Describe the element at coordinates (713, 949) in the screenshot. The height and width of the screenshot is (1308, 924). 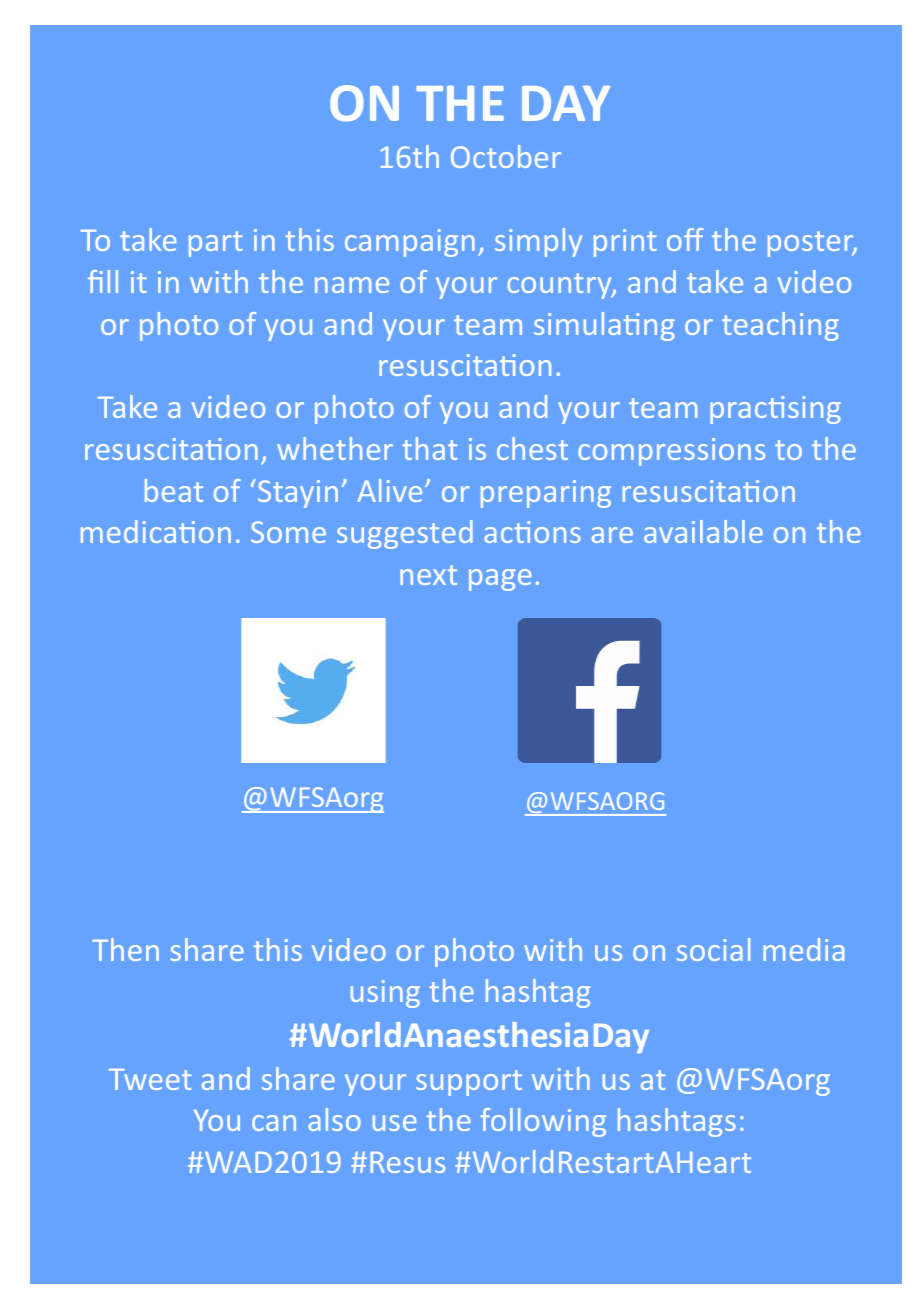
I see `social` at that location.
